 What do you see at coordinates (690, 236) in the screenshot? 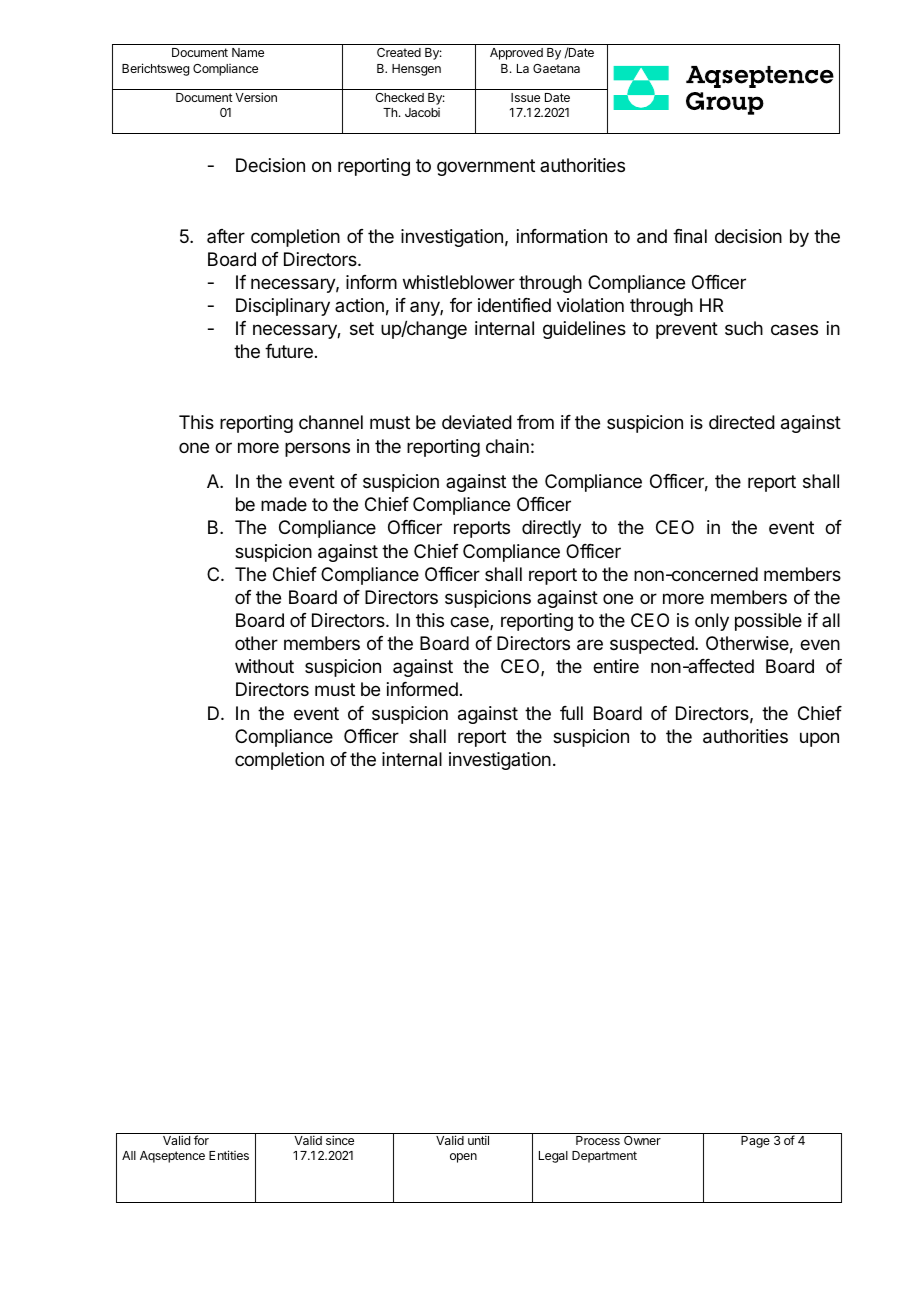
I see `final` at bounding box center [690, 236].
